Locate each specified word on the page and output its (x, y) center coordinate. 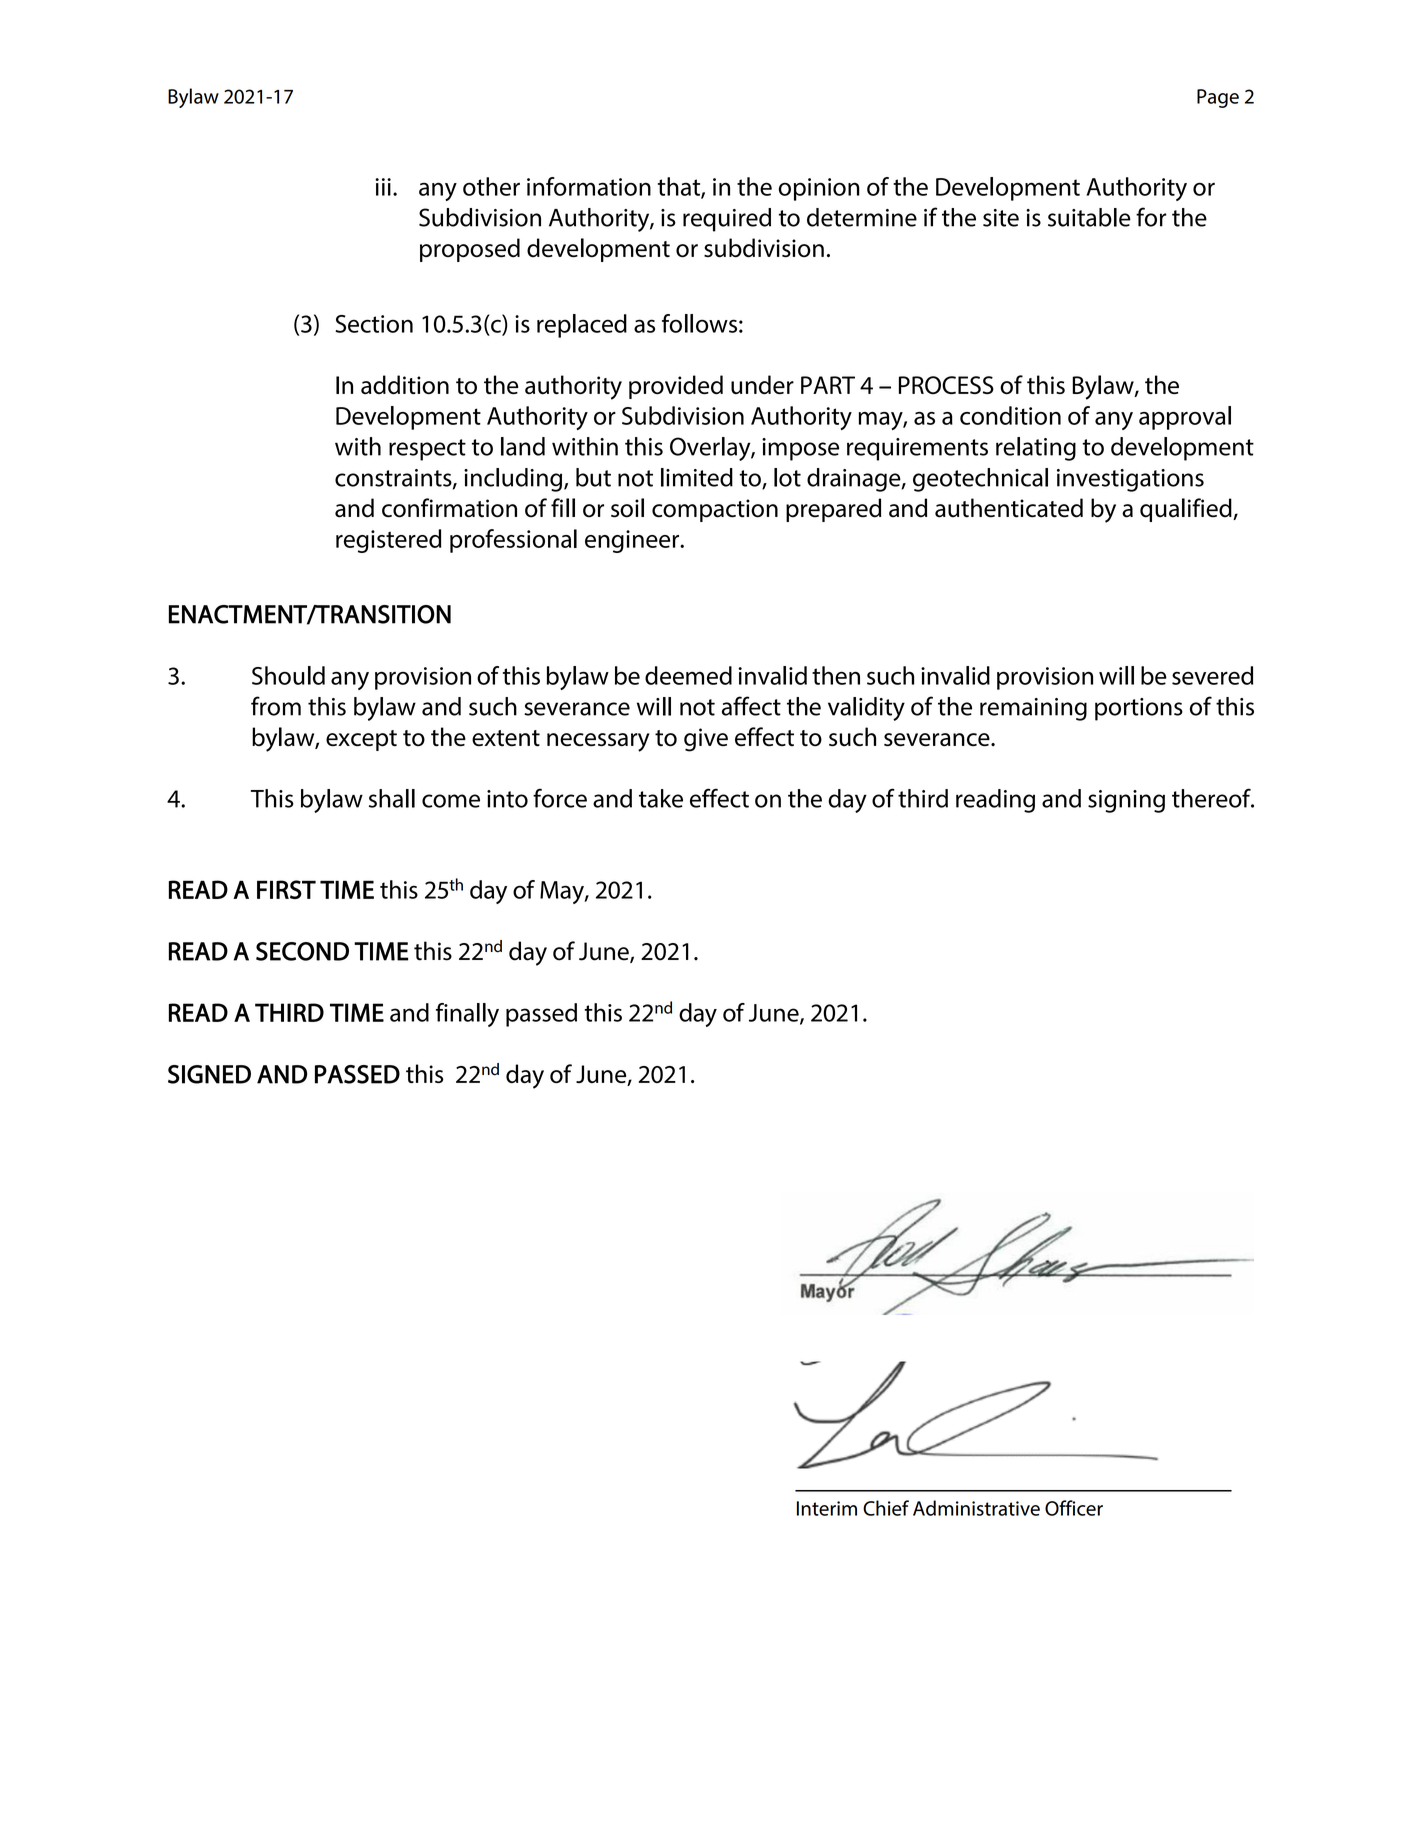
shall (392, 798)
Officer (1074, 1508)
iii (383, 187)
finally (467, 1015)
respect (427, 450)
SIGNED (209, 1074)
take (661, 798)
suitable (1089, 217)
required (727, 220)
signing (1126, 801)
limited (697, 477)
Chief (886, 1508)
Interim (827, 1508)
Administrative (976, 1508)
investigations (1130, 480)
